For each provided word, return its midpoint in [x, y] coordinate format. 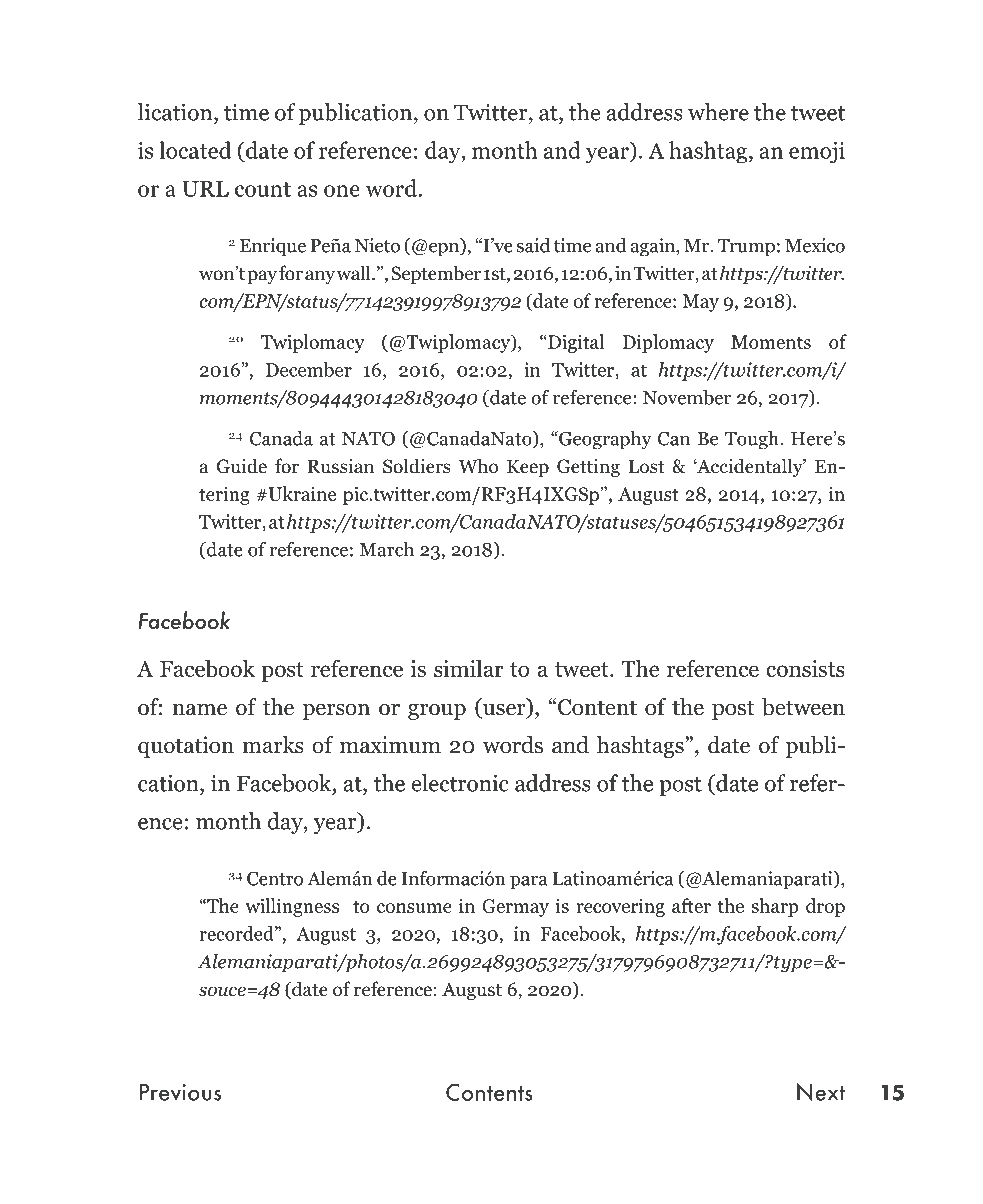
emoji [817, 152]
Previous [180, 1092]
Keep [528, 468]
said [533, 245]
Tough [753, 440]
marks [273, 745]
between [803, 707]
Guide [242, 466]
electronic [460, 783]
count [263, 189]
